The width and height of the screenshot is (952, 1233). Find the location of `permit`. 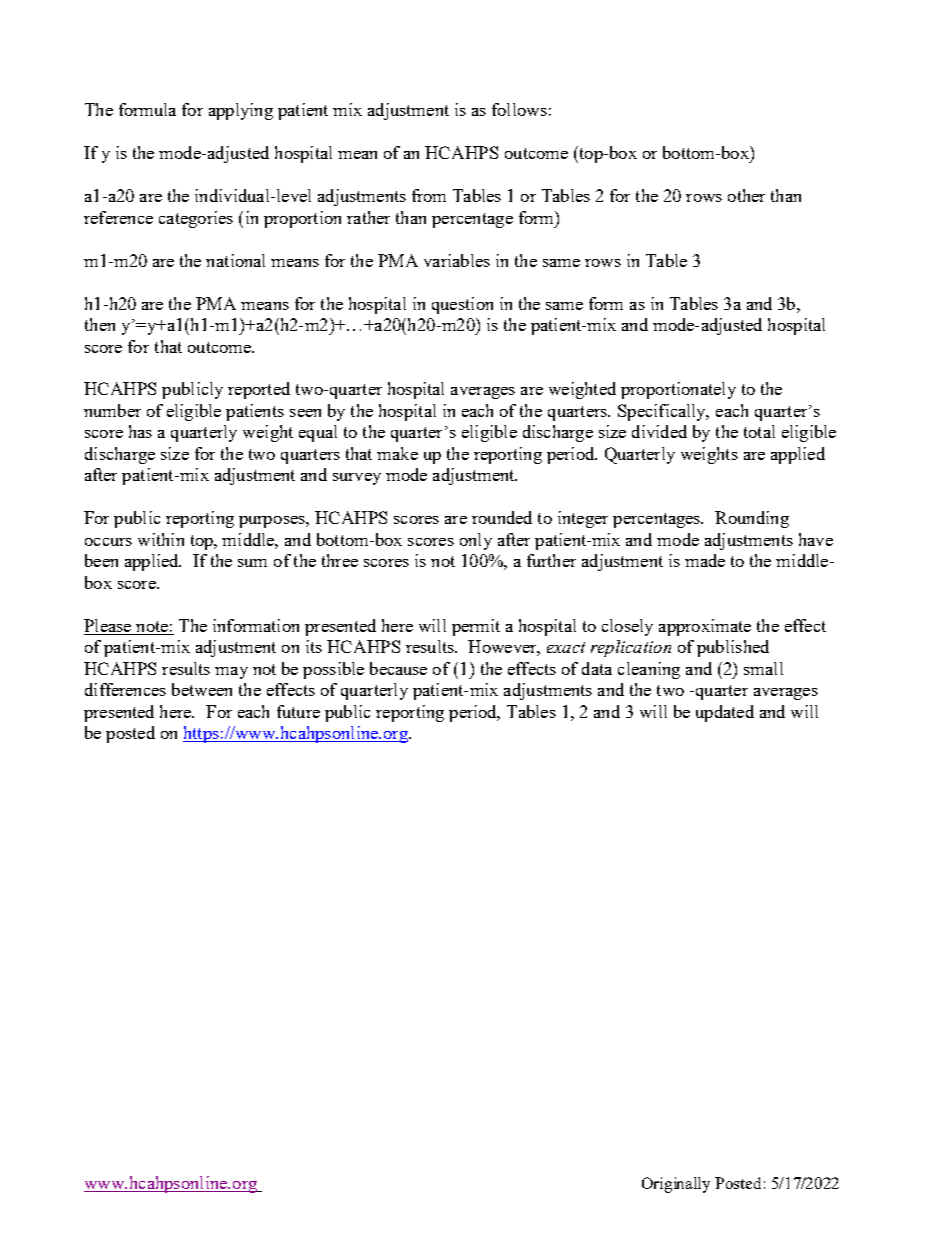

permit is located at coordinates (476, 627).
